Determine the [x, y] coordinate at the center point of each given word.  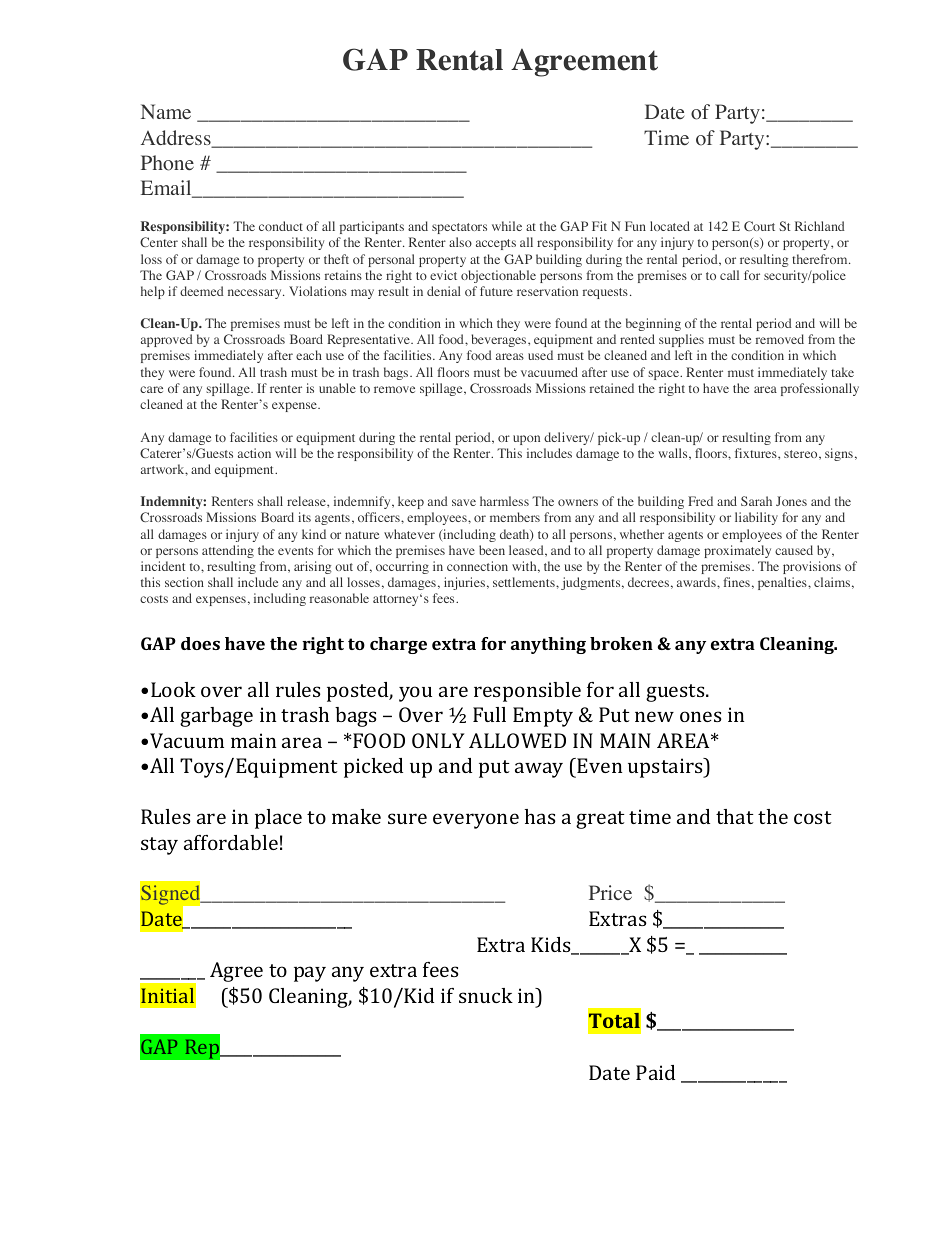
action [254, 453]
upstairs [666, 768]
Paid [655, 1072]
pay [310, 974]
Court [759, 226]
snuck [486, 995]
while [507, 226]
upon [526, 440]
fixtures [757, 453]
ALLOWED [517, 740]
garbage [216, 717]
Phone [167, 163]
